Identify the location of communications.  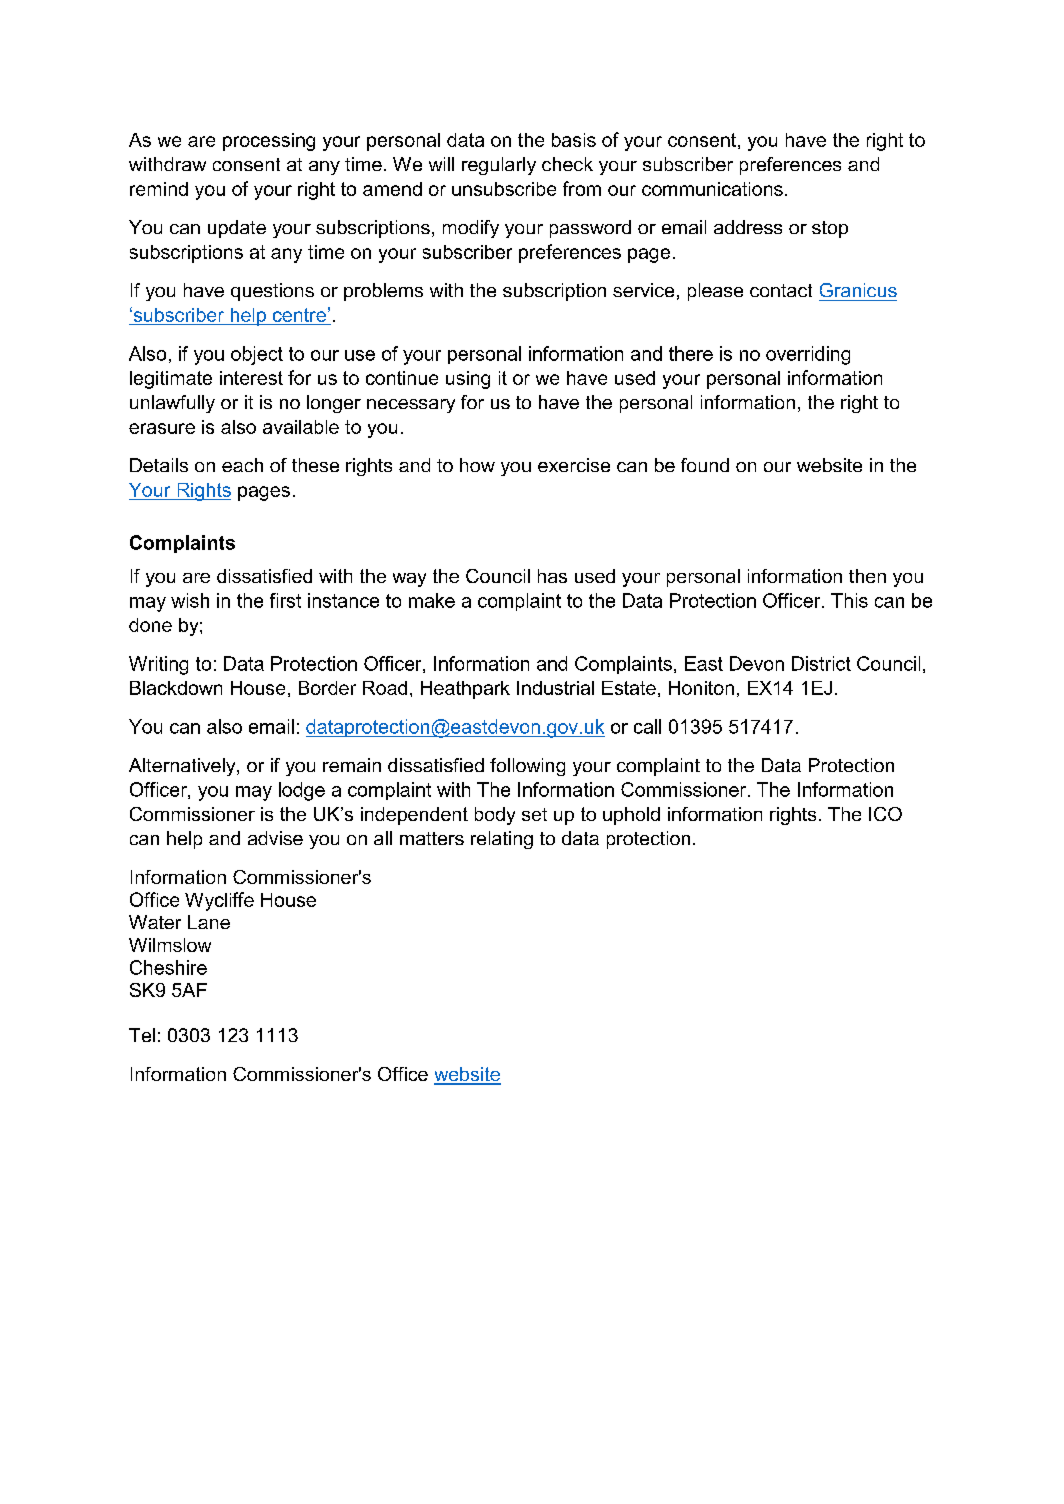
(712, 189).
